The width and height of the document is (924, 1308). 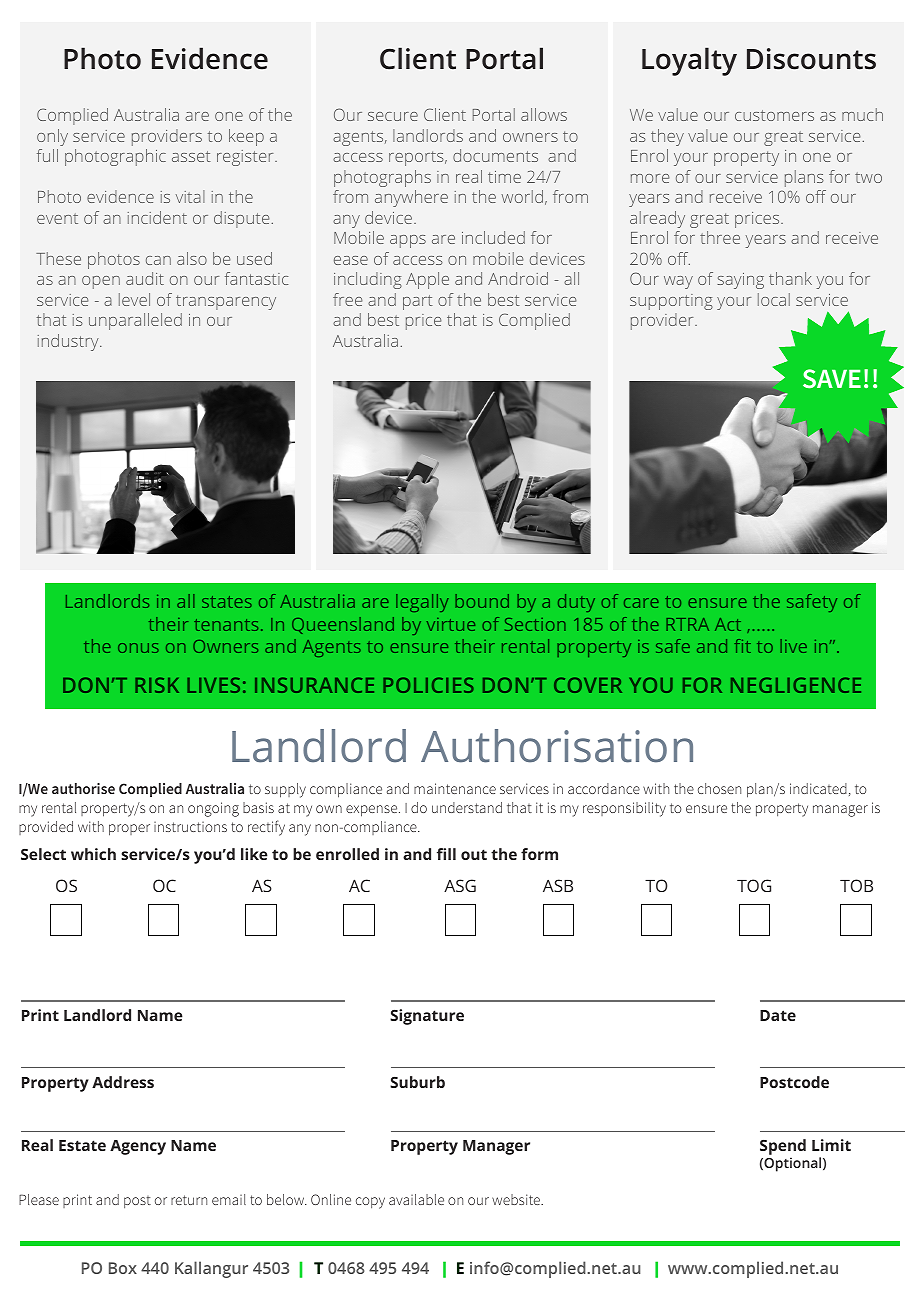 I want to click on asset, so click(x=191, y=156).
